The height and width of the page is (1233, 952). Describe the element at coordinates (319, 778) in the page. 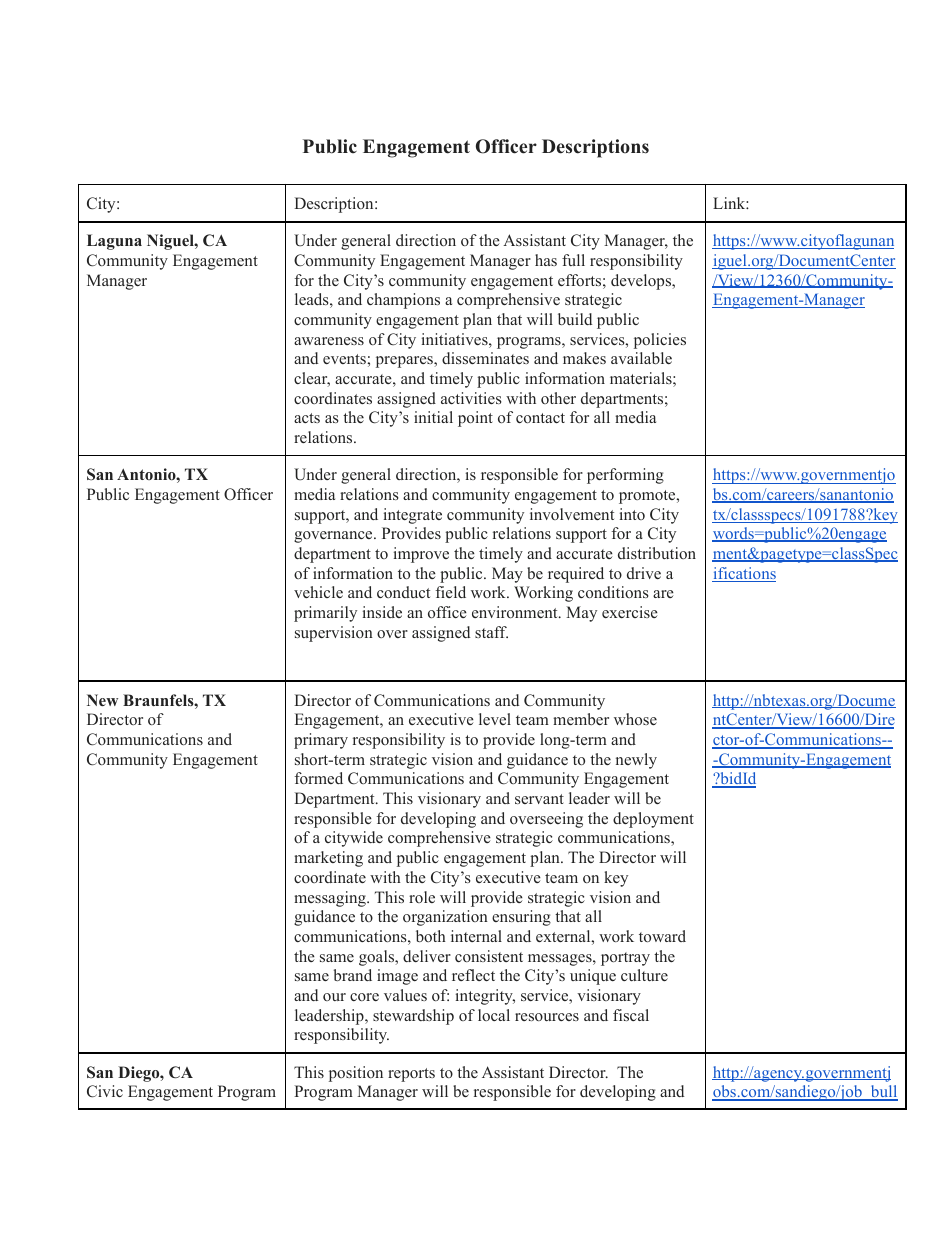

I see `formed` at that location.
